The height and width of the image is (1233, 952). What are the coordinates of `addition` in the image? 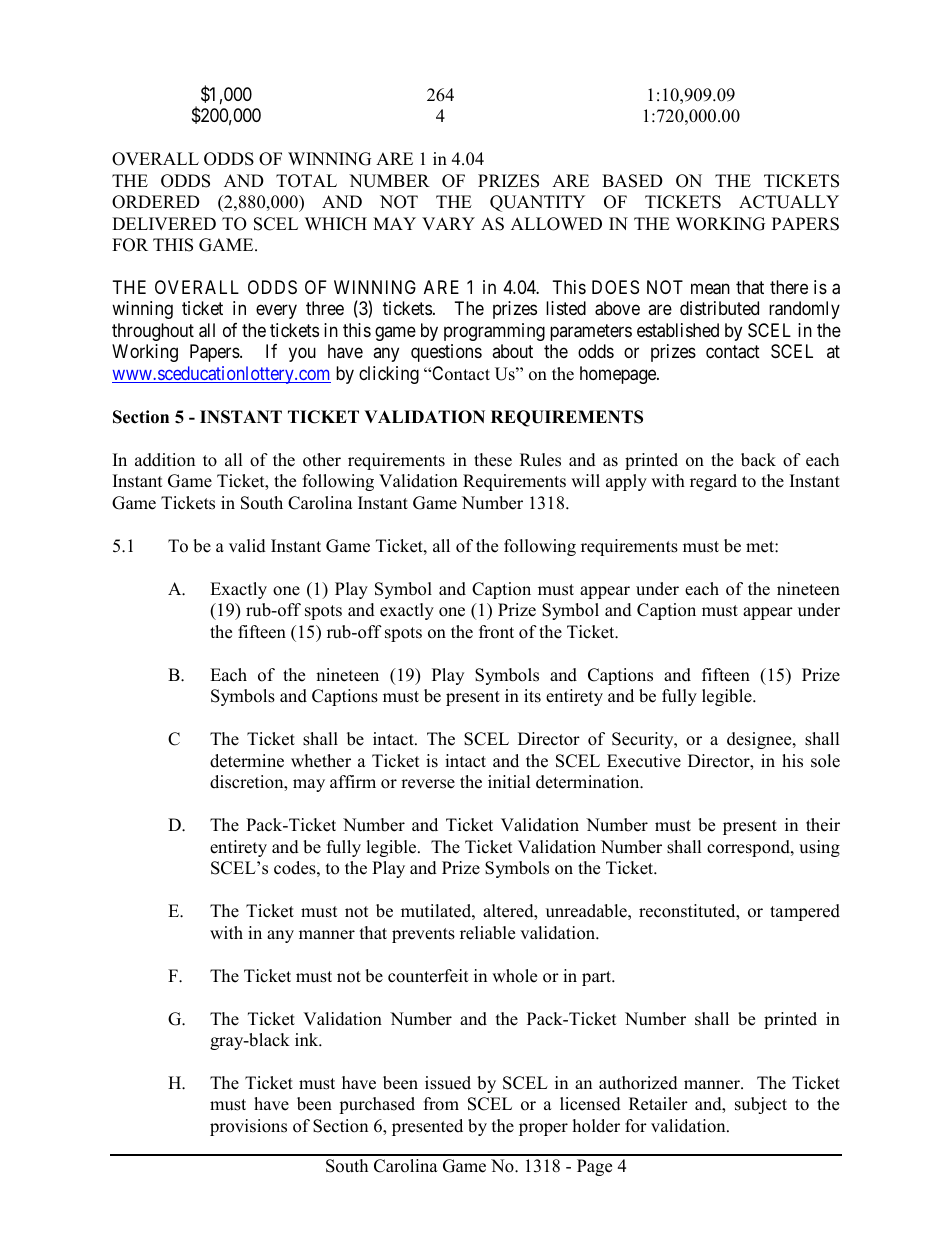 It's located at (165, 460).
